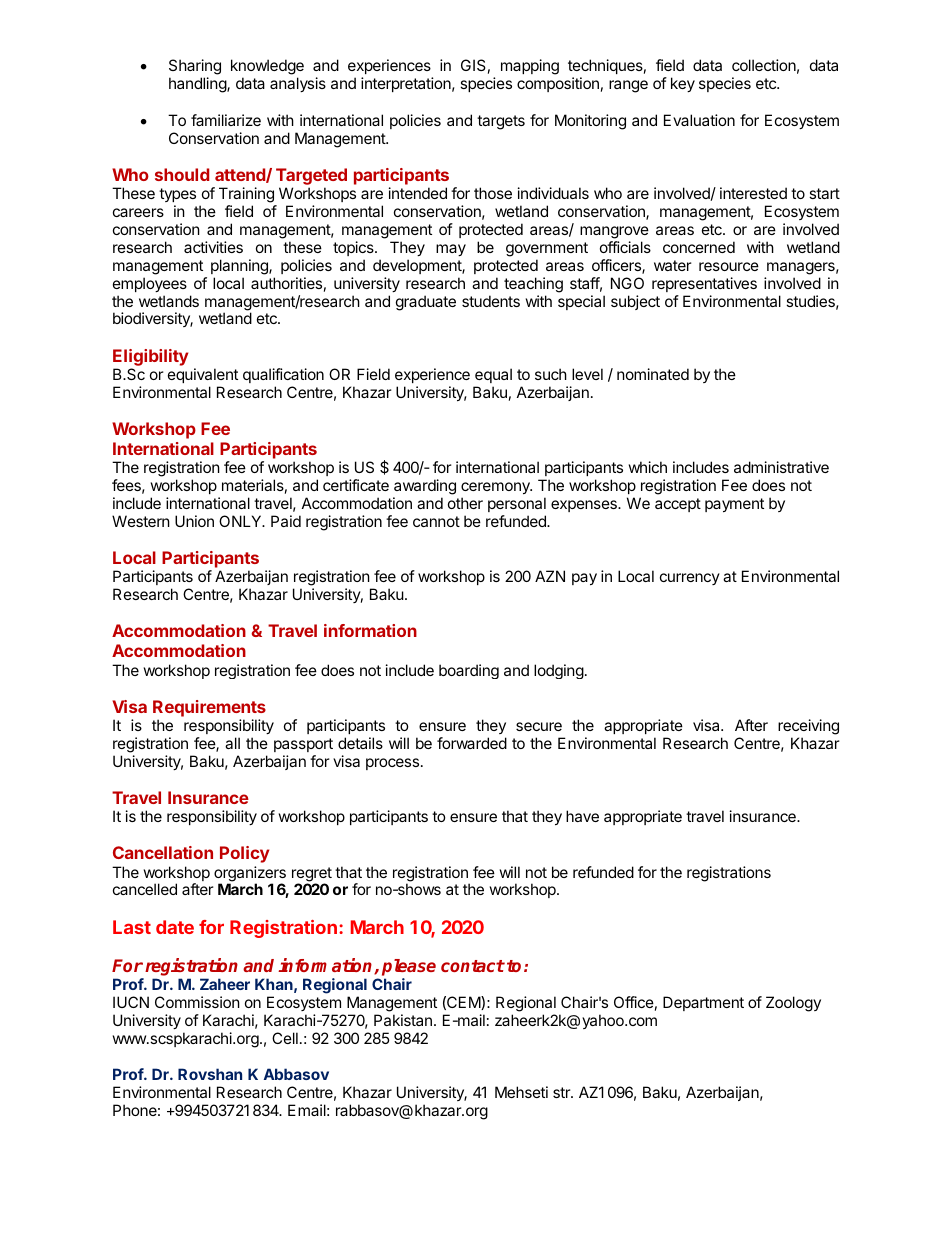  I want to click on Commission, so click(197, 1002).
